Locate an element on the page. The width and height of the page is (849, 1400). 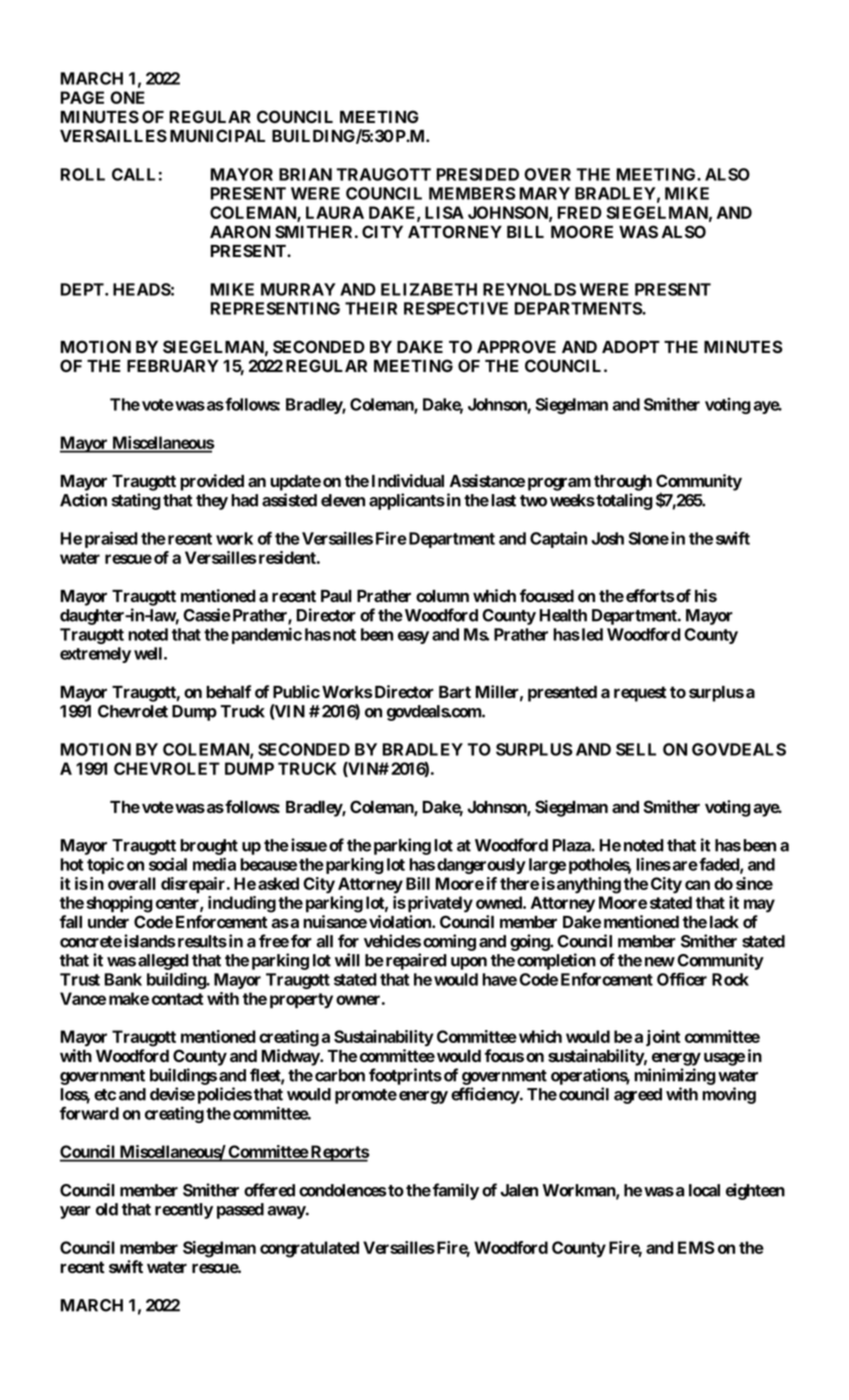
MUNICIPAL is located at coordinates (217, 135).
